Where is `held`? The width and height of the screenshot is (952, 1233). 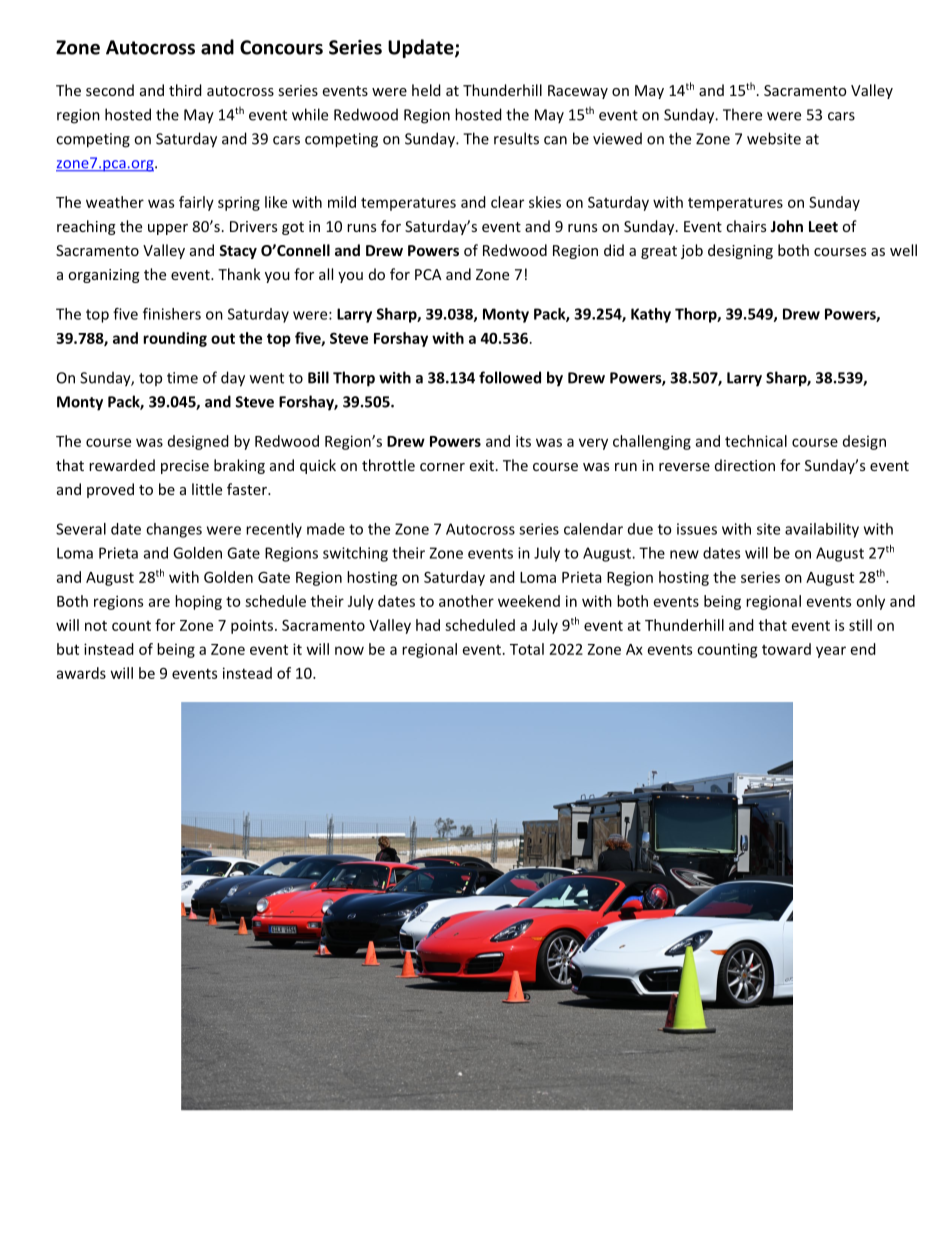
held is located at coordinates (426, 90).
